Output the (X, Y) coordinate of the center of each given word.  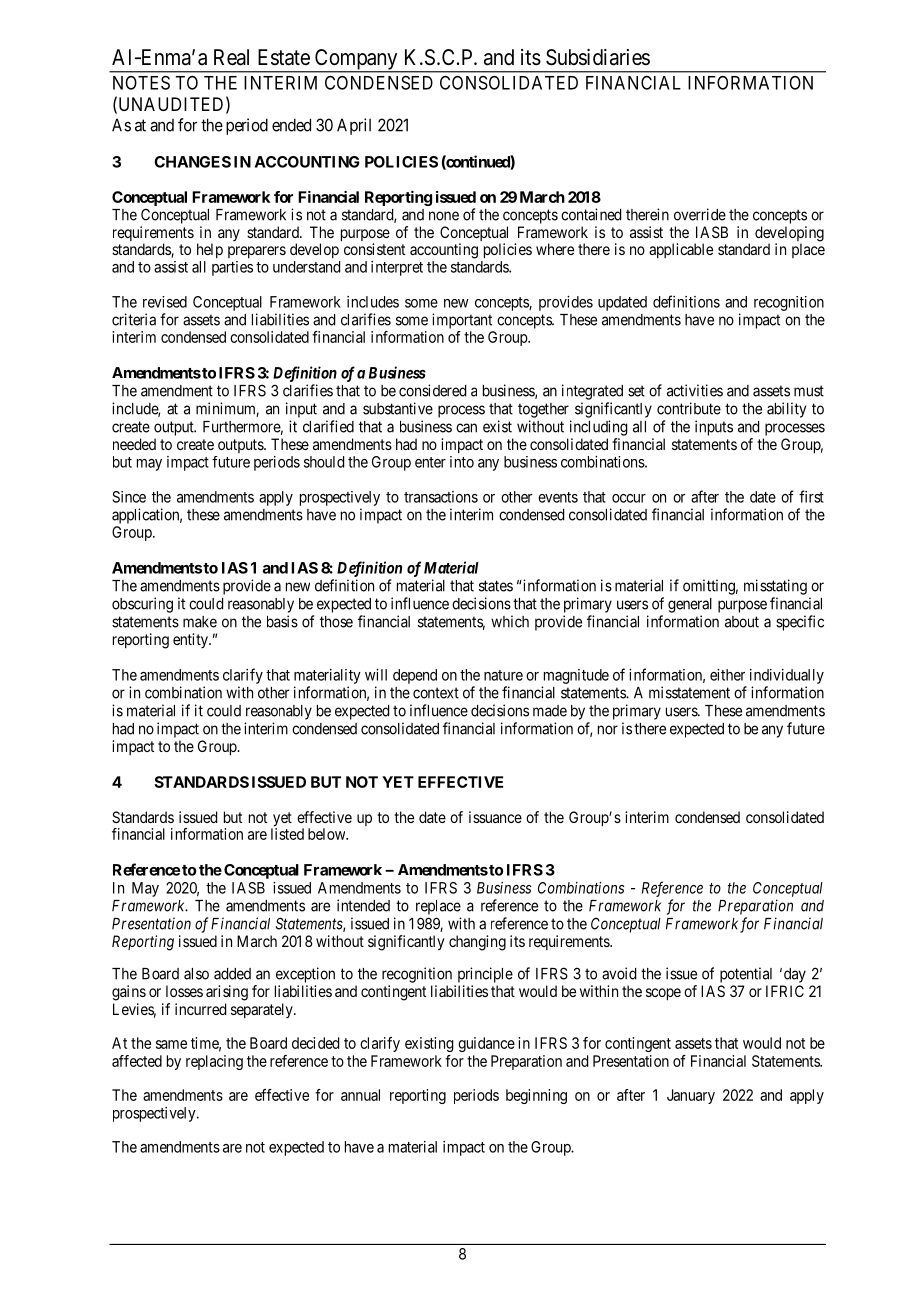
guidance (486, 1044)
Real (231, 57)
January (691, 1096)
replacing (214, 1062)
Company (356, 60)
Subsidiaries (598, 57)
